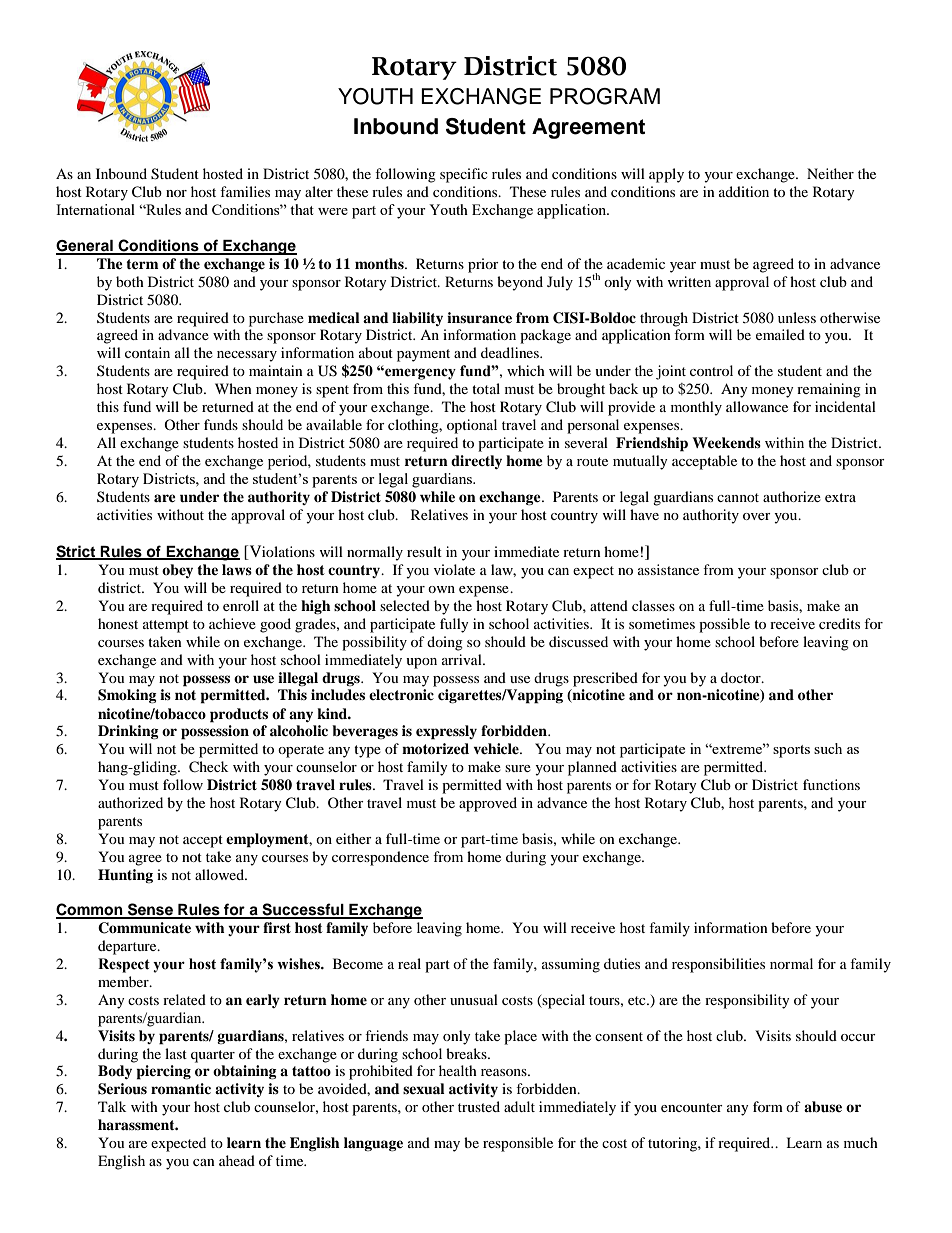 This page has width=952, height=1233. I want to click on Check, so click(208, 767).
